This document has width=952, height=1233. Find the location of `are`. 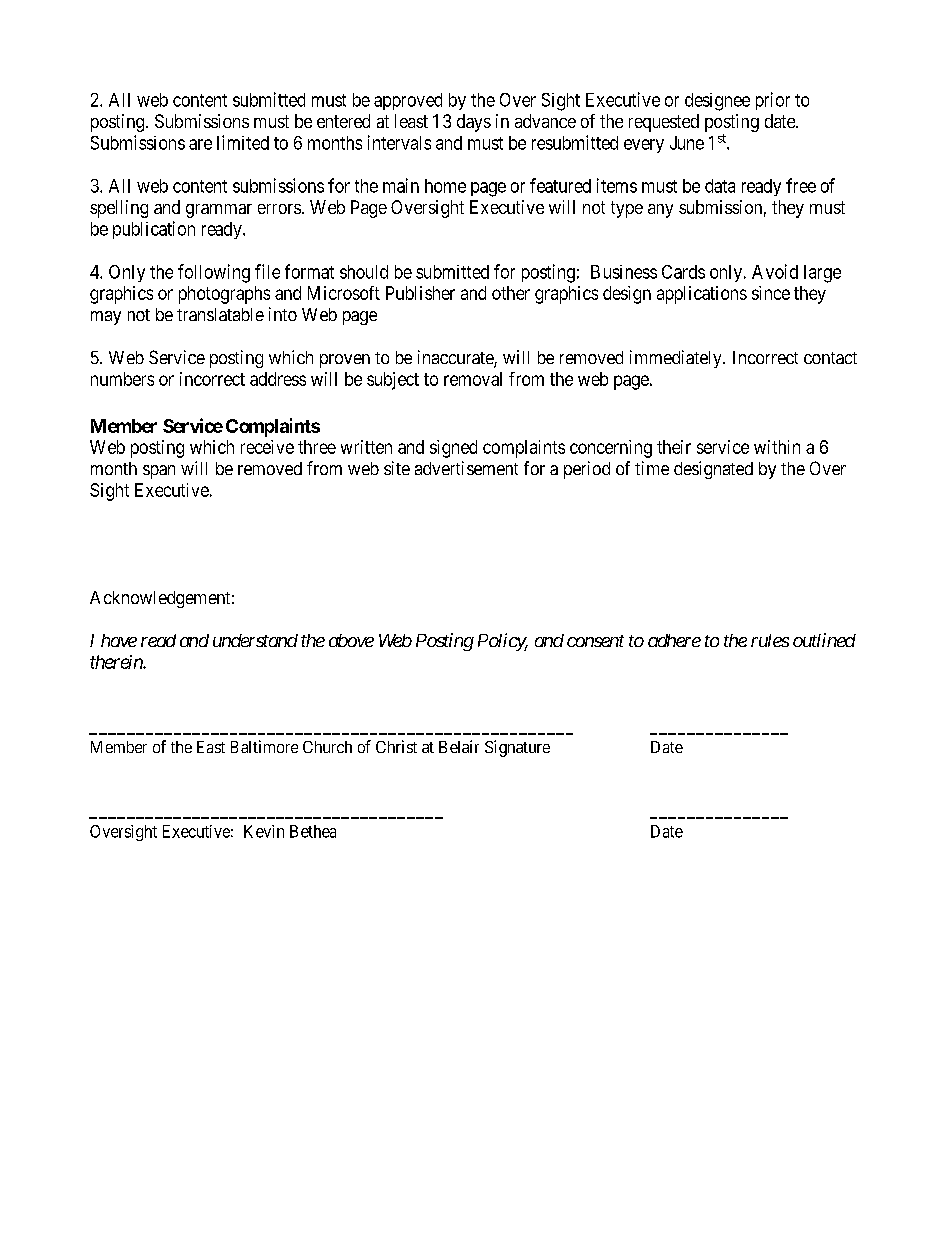

are is located at coordinates (200, 144).
